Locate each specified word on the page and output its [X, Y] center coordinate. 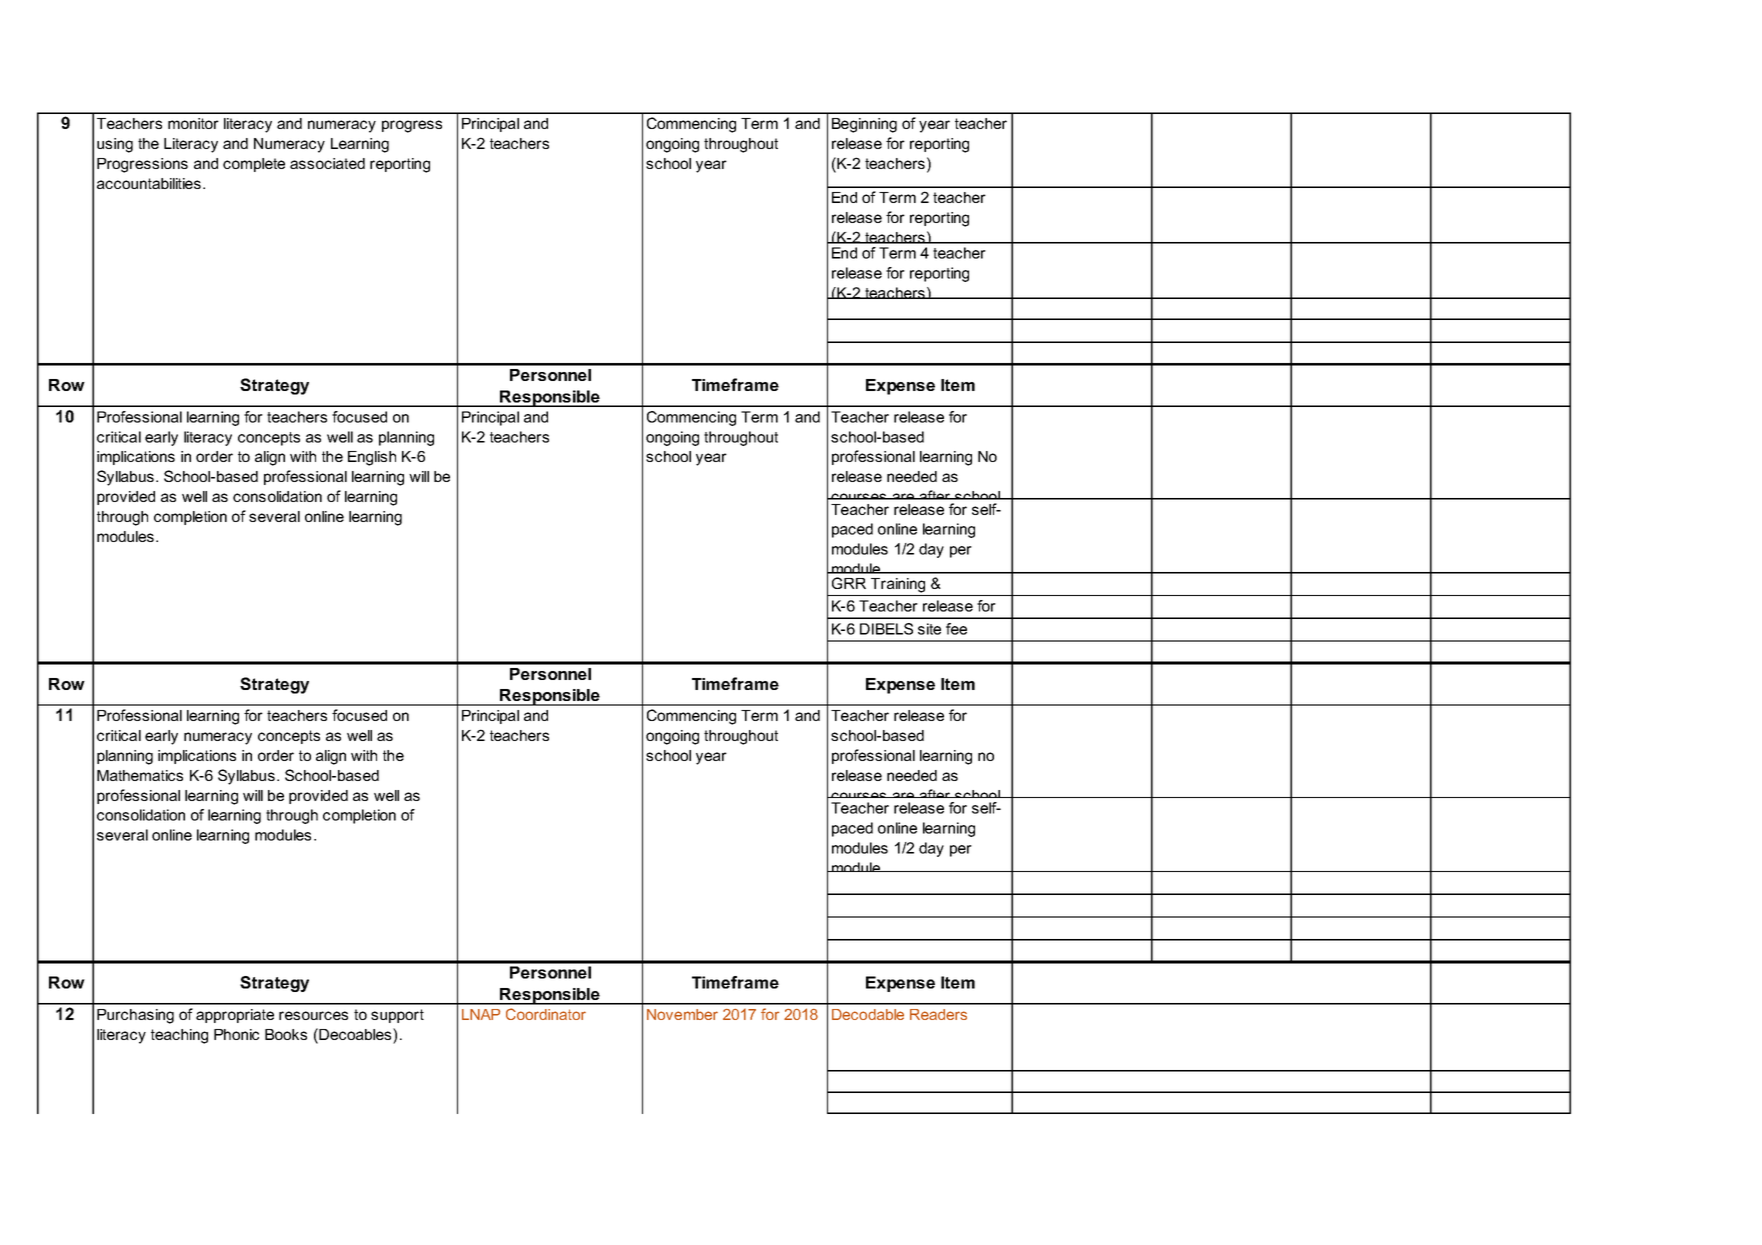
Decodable [868, 1014]
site [929, 629]
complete [254, 165]
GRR [849, 583]
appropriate [235, 1016]
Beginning [864, 125]
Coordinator [546, 1014]
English [372, 458]
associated [327, 163]
